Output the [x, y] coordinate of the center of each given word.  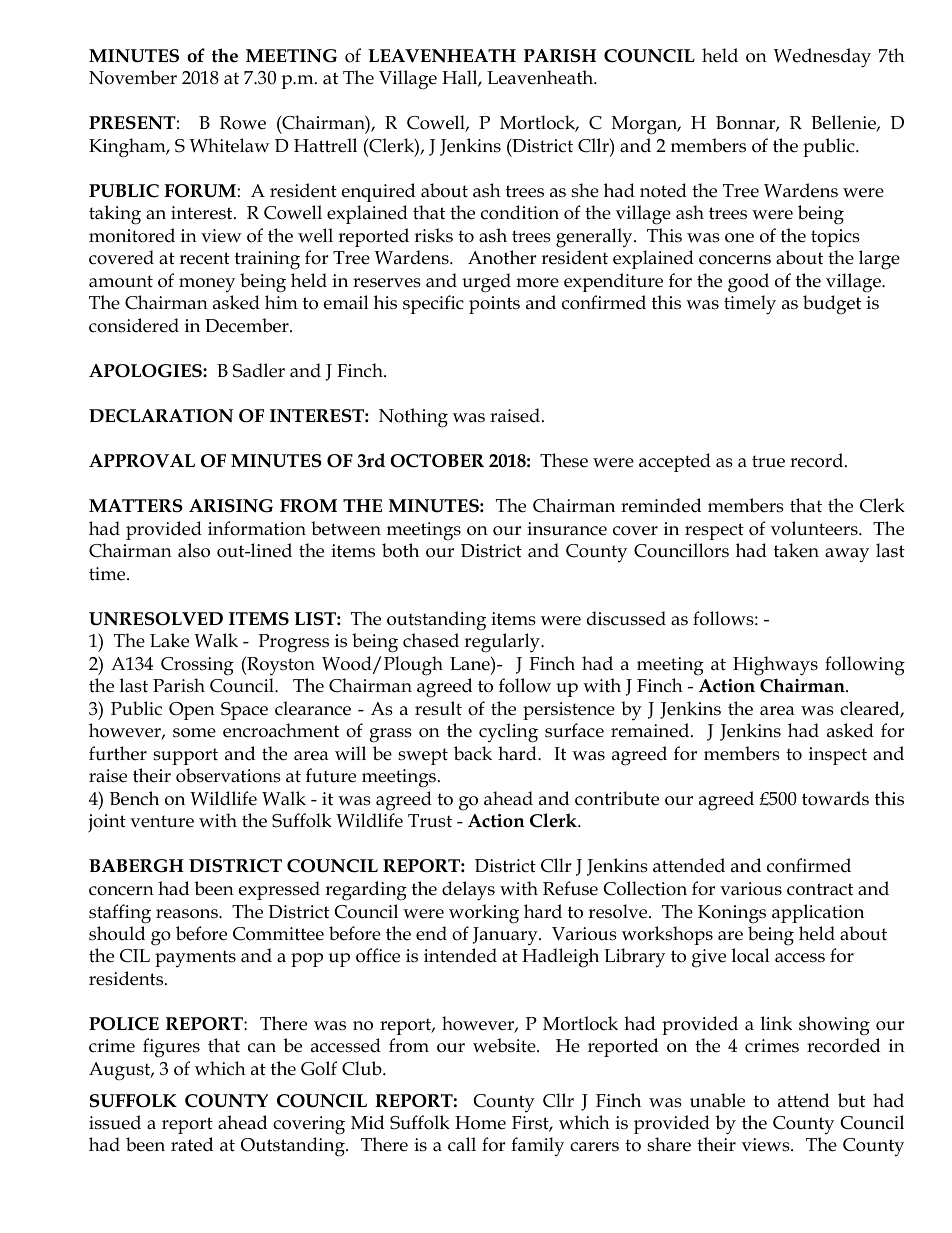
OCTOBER [437, 461]
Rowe [243, 123]
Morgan [646, 125]
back [473, 753]
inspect [838, 756]
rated [192, 1144]
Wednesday [822, 58]
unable [717, 1100]
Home [480, 1123]
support [185, 756]
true [768, 461]
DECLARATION [161, 416]
